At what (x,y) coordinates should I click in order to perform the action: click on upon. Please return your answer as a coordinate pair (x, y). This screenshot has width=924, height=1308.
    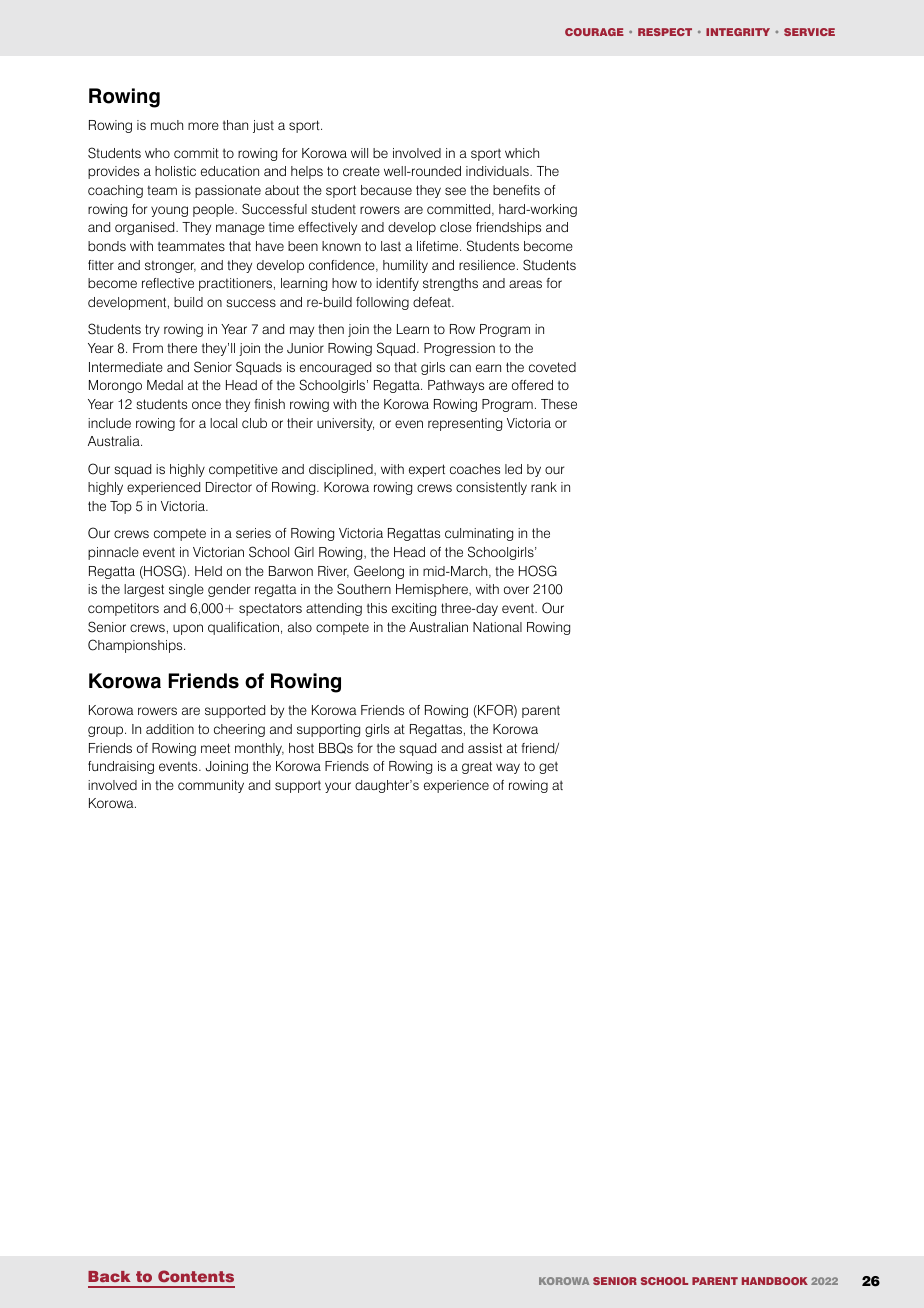
    Looking at the image, I should click on (188, 629).
